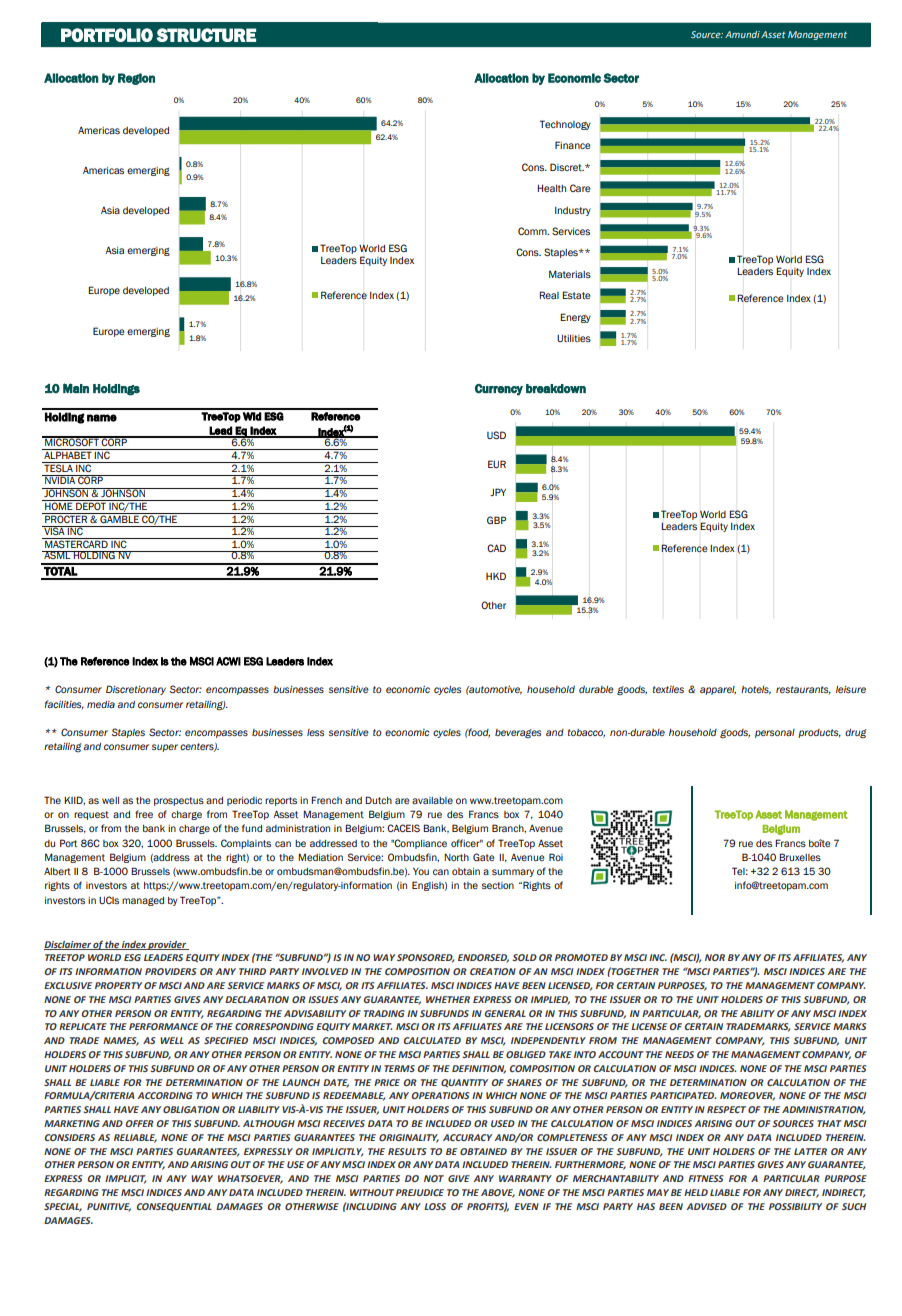  Describe the element at coordinates (434, 1178) in the image. I see `NOT` at that location.
